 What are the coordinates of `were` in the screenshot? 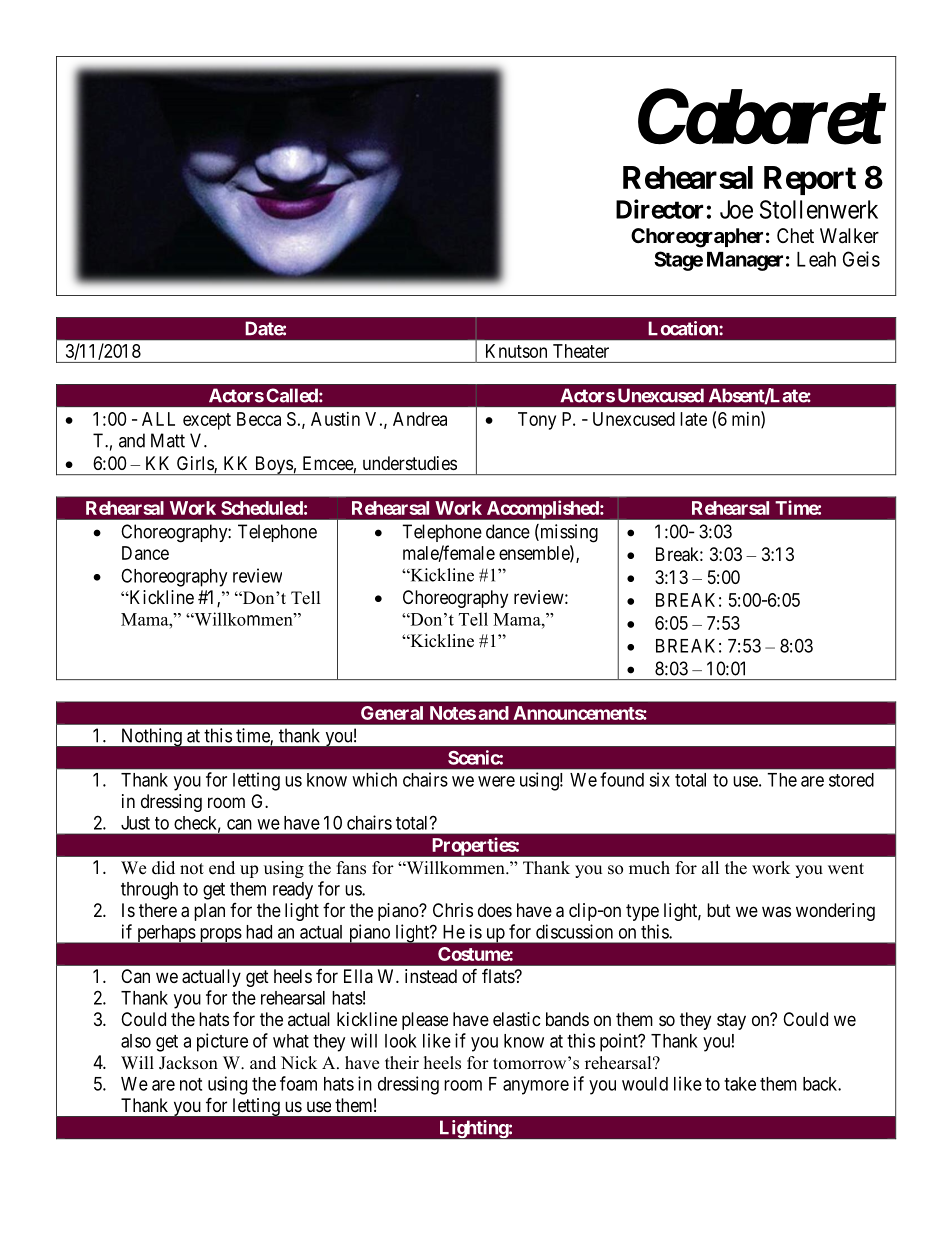 It's located at (496, 781).
